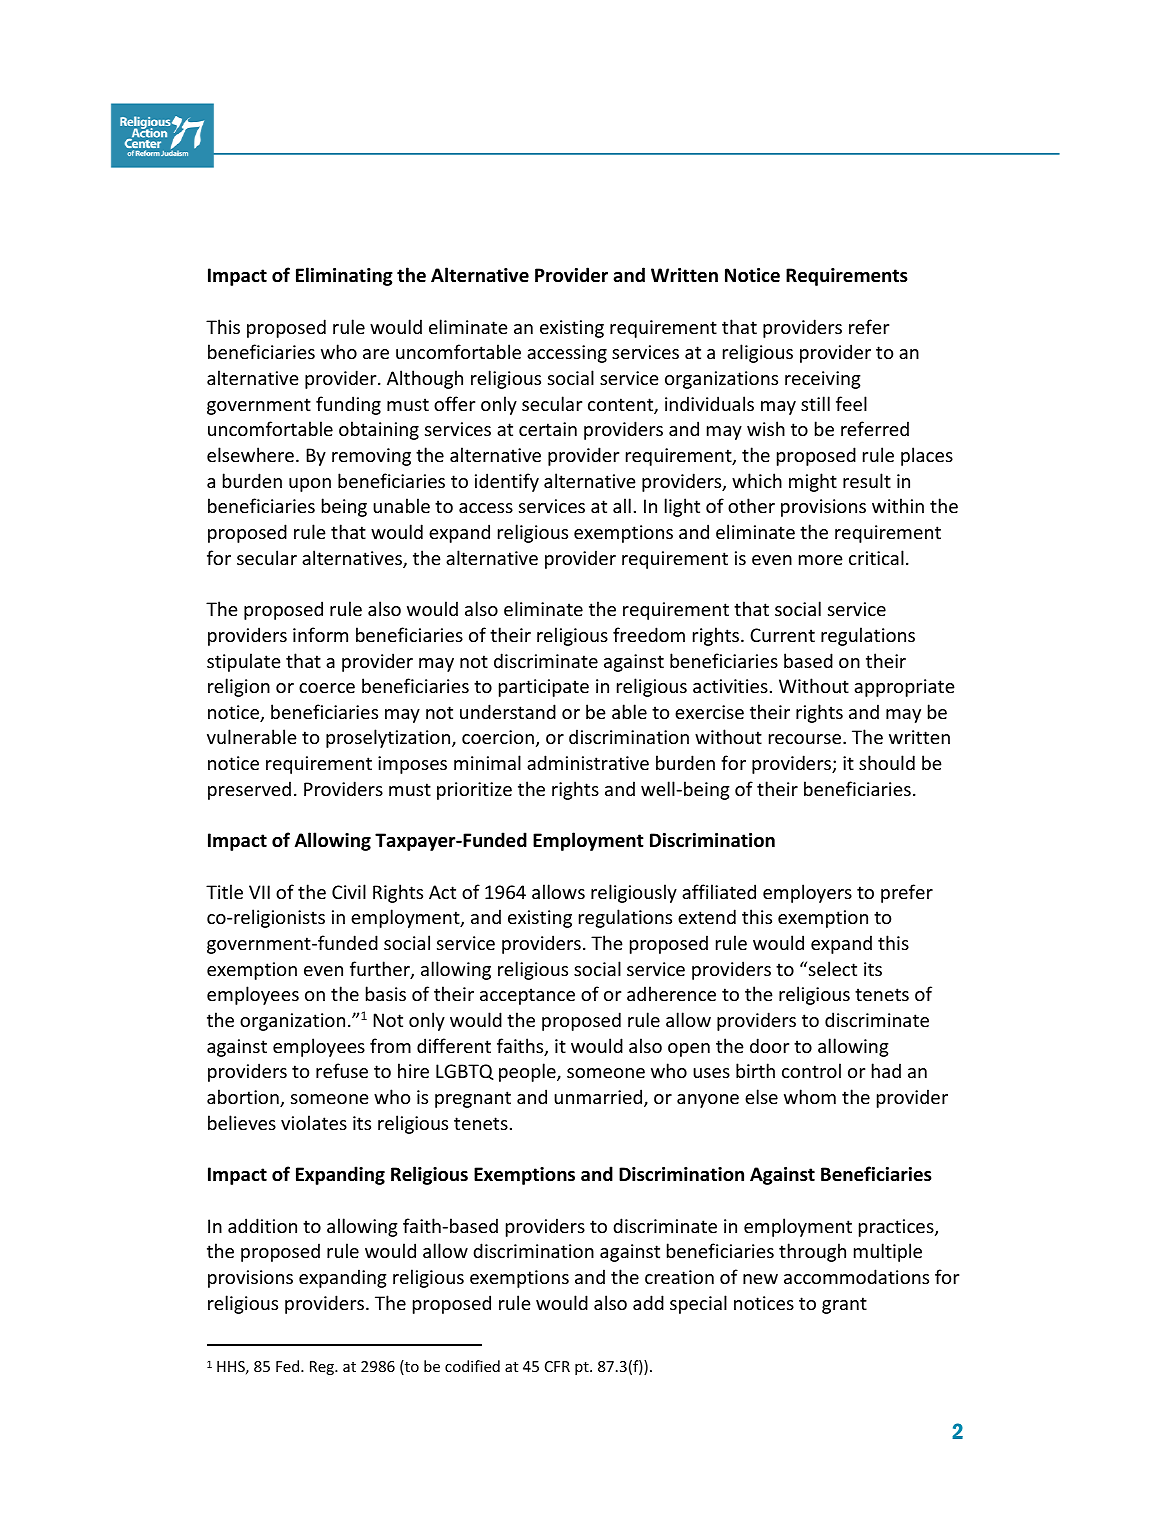  What do you see at coordinates (249, 790) in the page?
I see `preserved` at bounding box center [249, 790].
